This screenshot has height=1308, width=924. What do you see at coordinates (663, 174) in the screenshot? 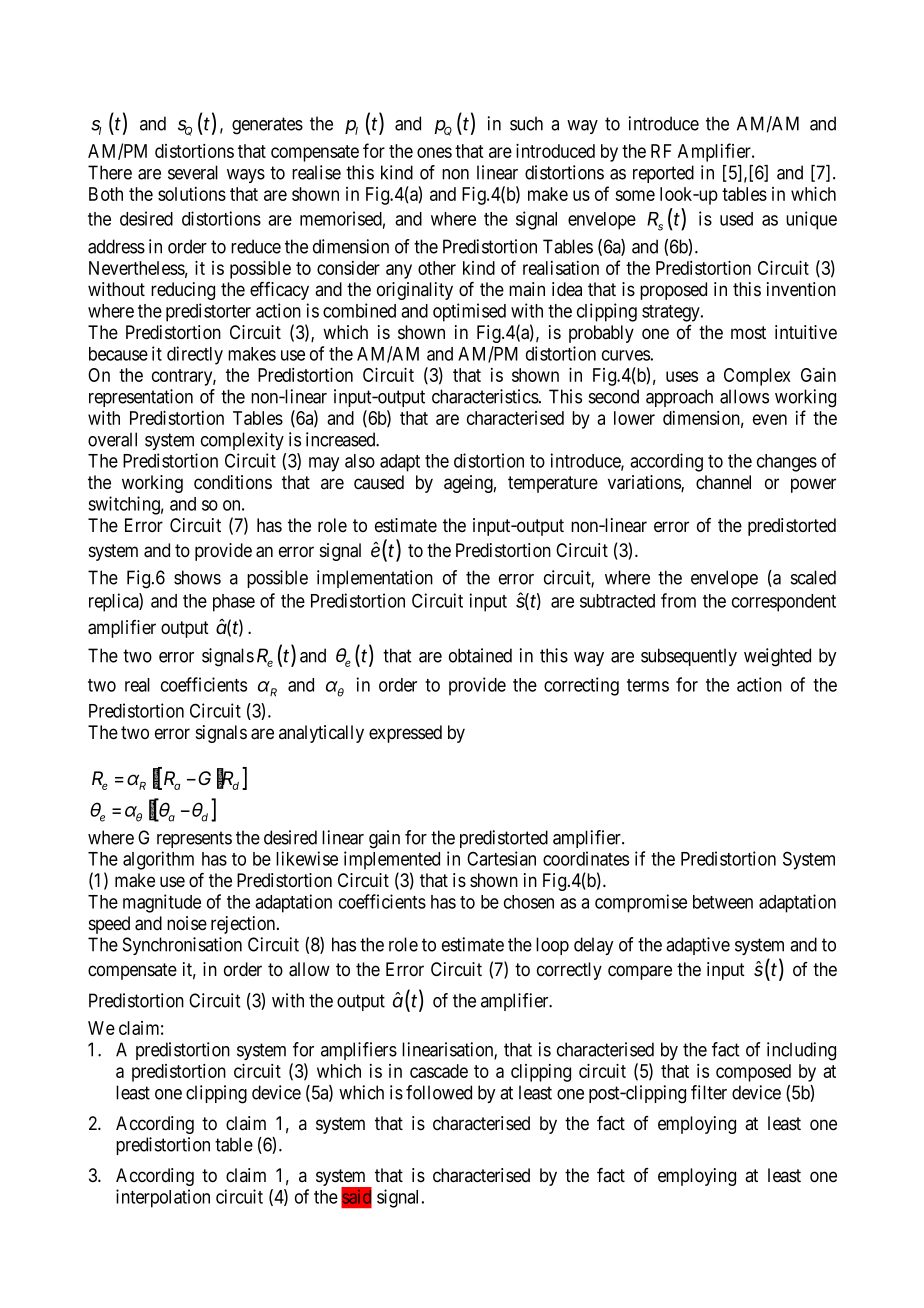
I see `reported` at bounding box center [663, 174].
